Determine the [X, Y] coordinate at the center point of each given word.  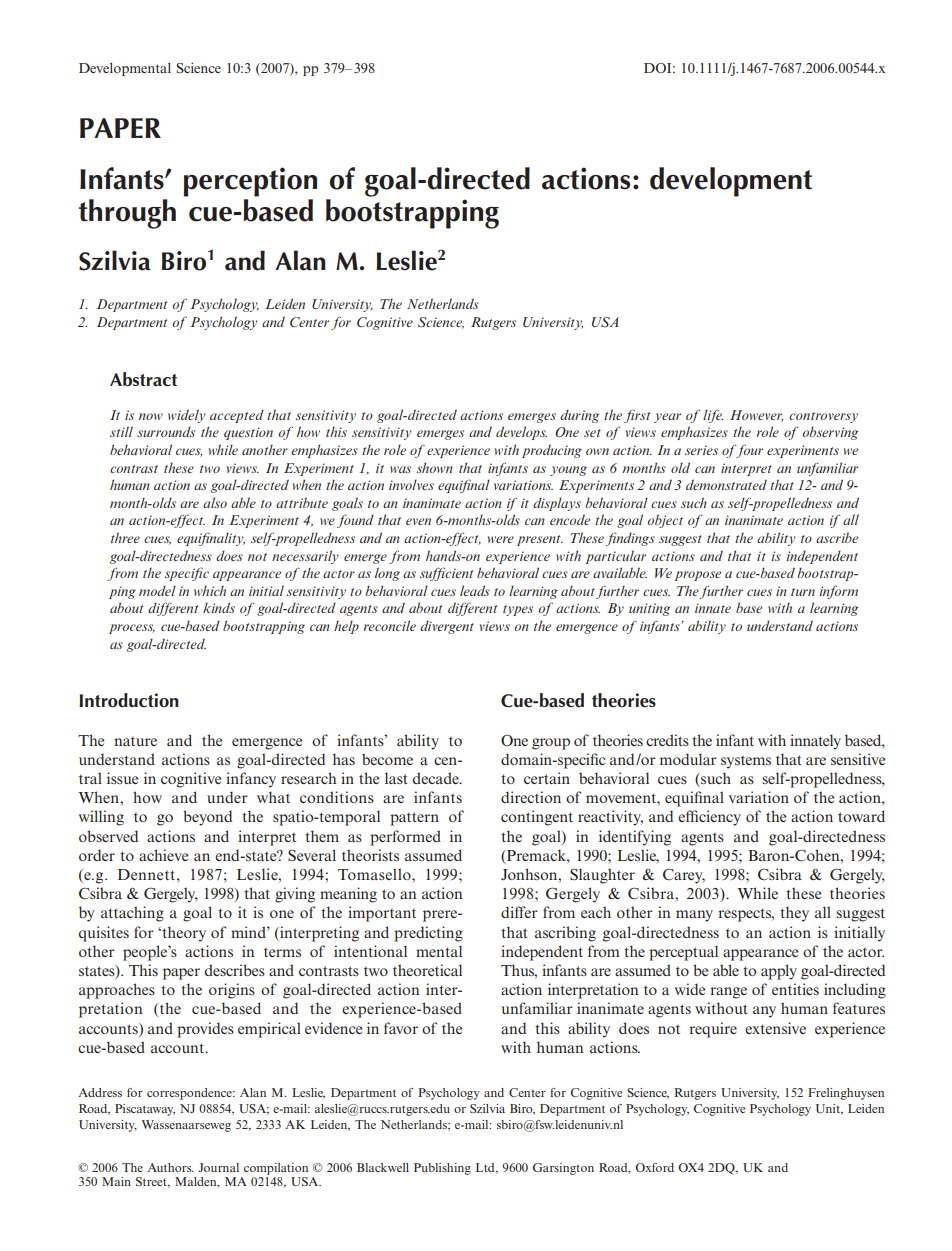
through [127, 214]
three [125, 537]
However [756, 416]
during [579, 416]
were [501, 539]
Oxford [654, 1167]
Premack [536, 855]
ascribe [837, 537]
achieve [163, 855]
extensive [775, 1028]
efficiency [709, 818]
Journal [218, 1167]
